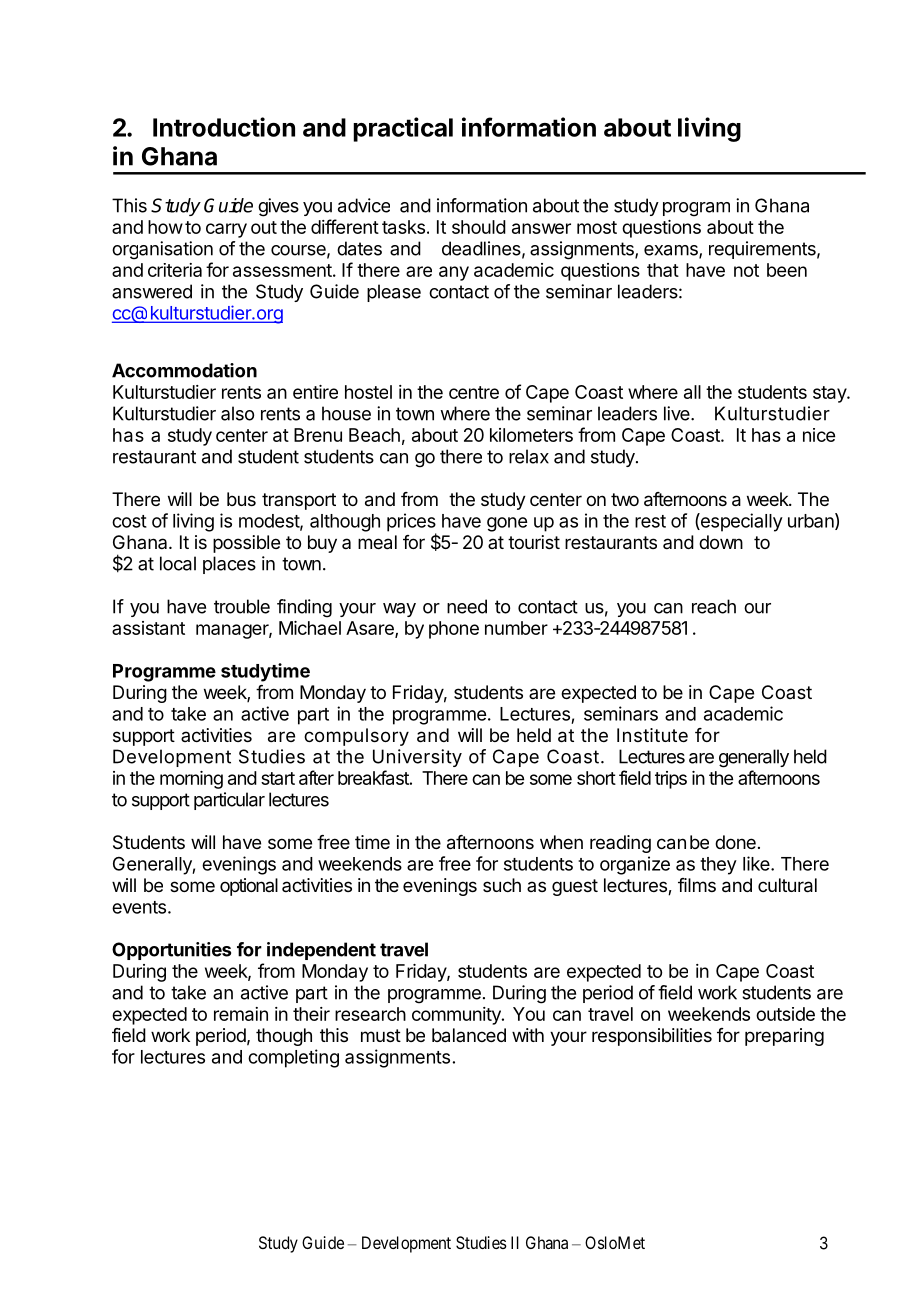 The height and width of the page is (1308, 924). Describe the element at coordinates (672, 251) in the page. I see `exams` at that location.
